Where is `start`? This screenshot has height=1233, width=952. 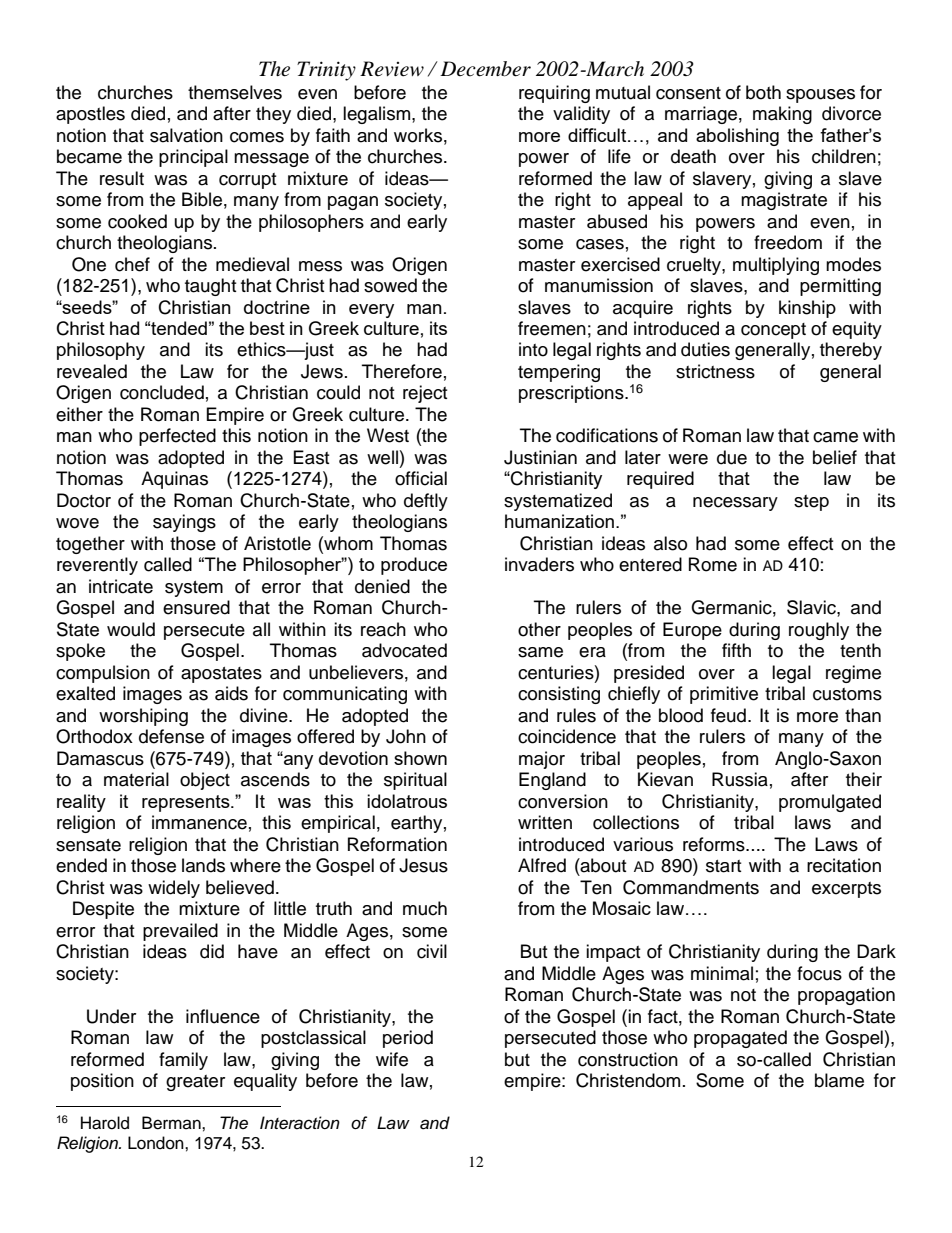 start is located at coordinates (723, 866).
